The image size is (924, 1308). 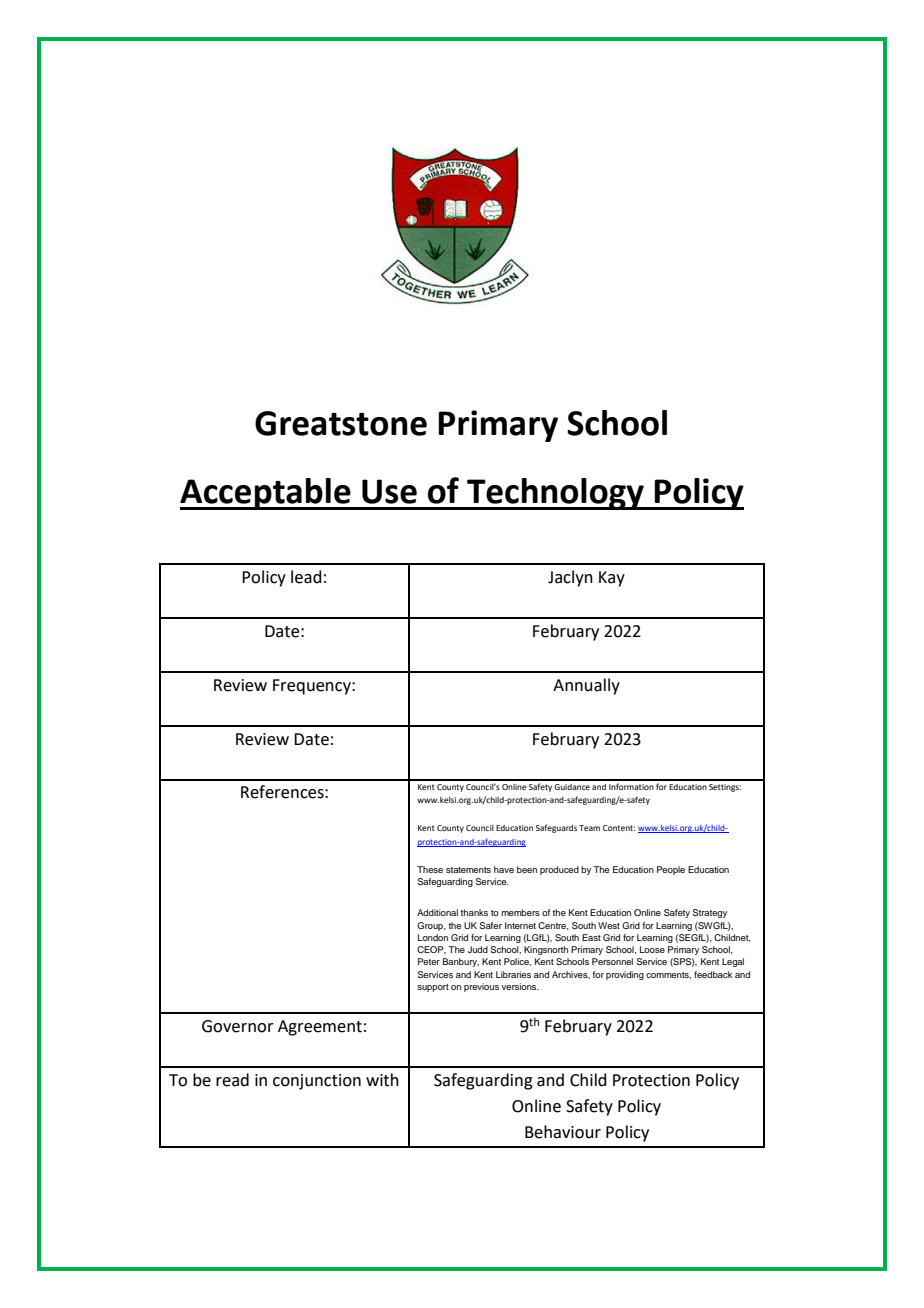 I want to click on Behaviour, so click(x=563, y=1132).
